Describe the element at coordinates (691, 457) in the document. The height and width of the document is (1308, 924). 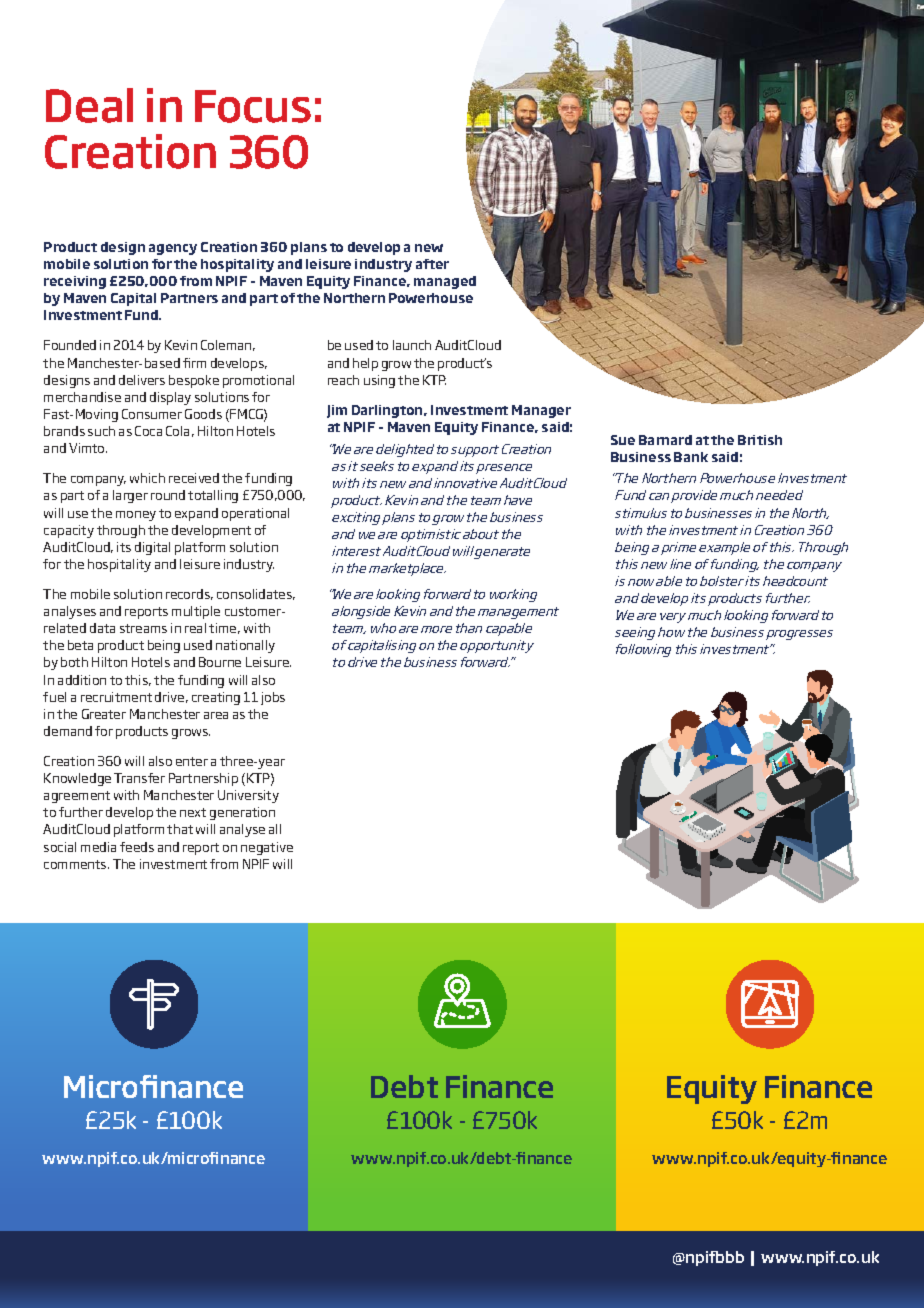
I see `Bank` at that location.
